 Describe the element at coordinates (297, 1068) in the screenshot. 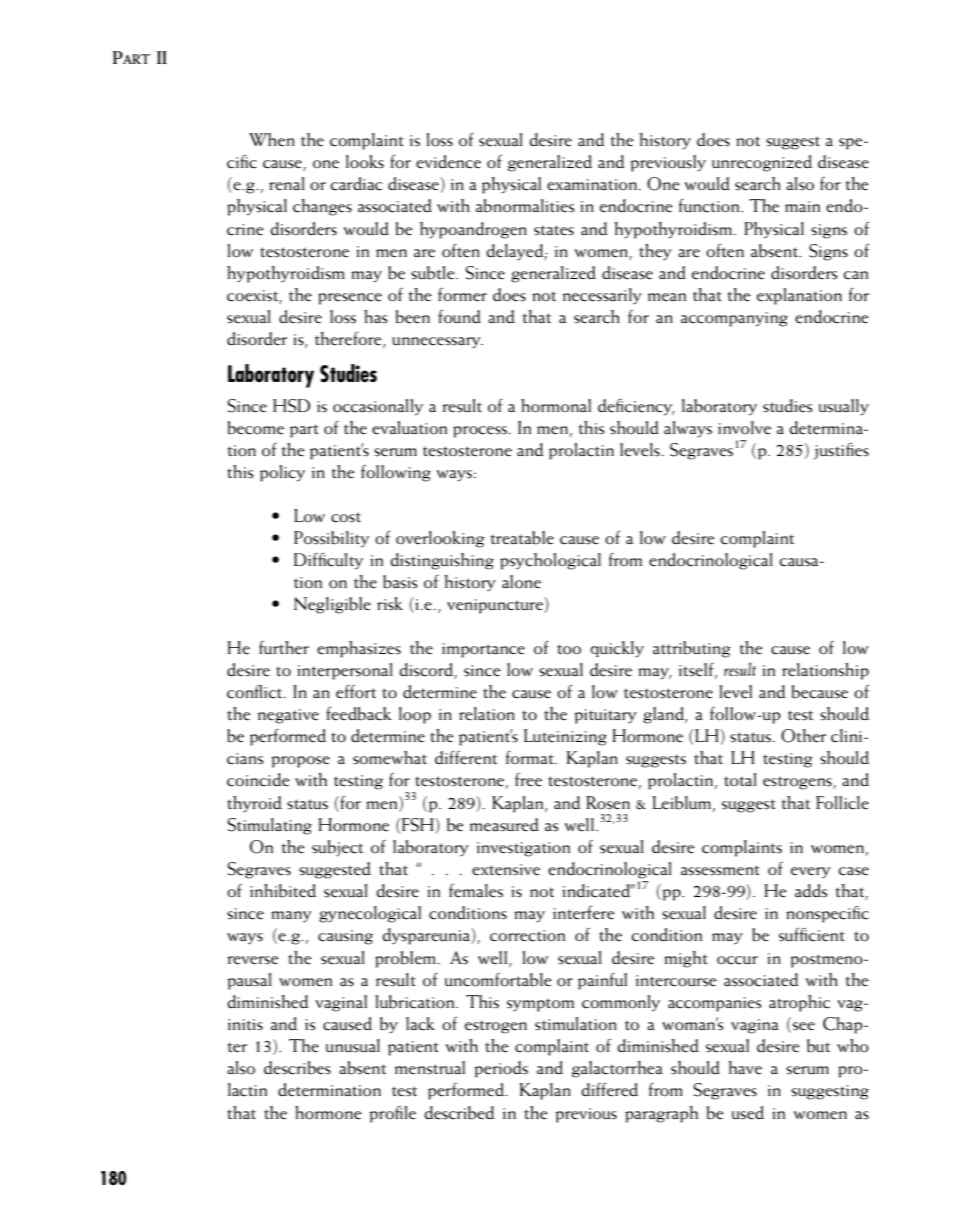

I see `describes` at that location.
